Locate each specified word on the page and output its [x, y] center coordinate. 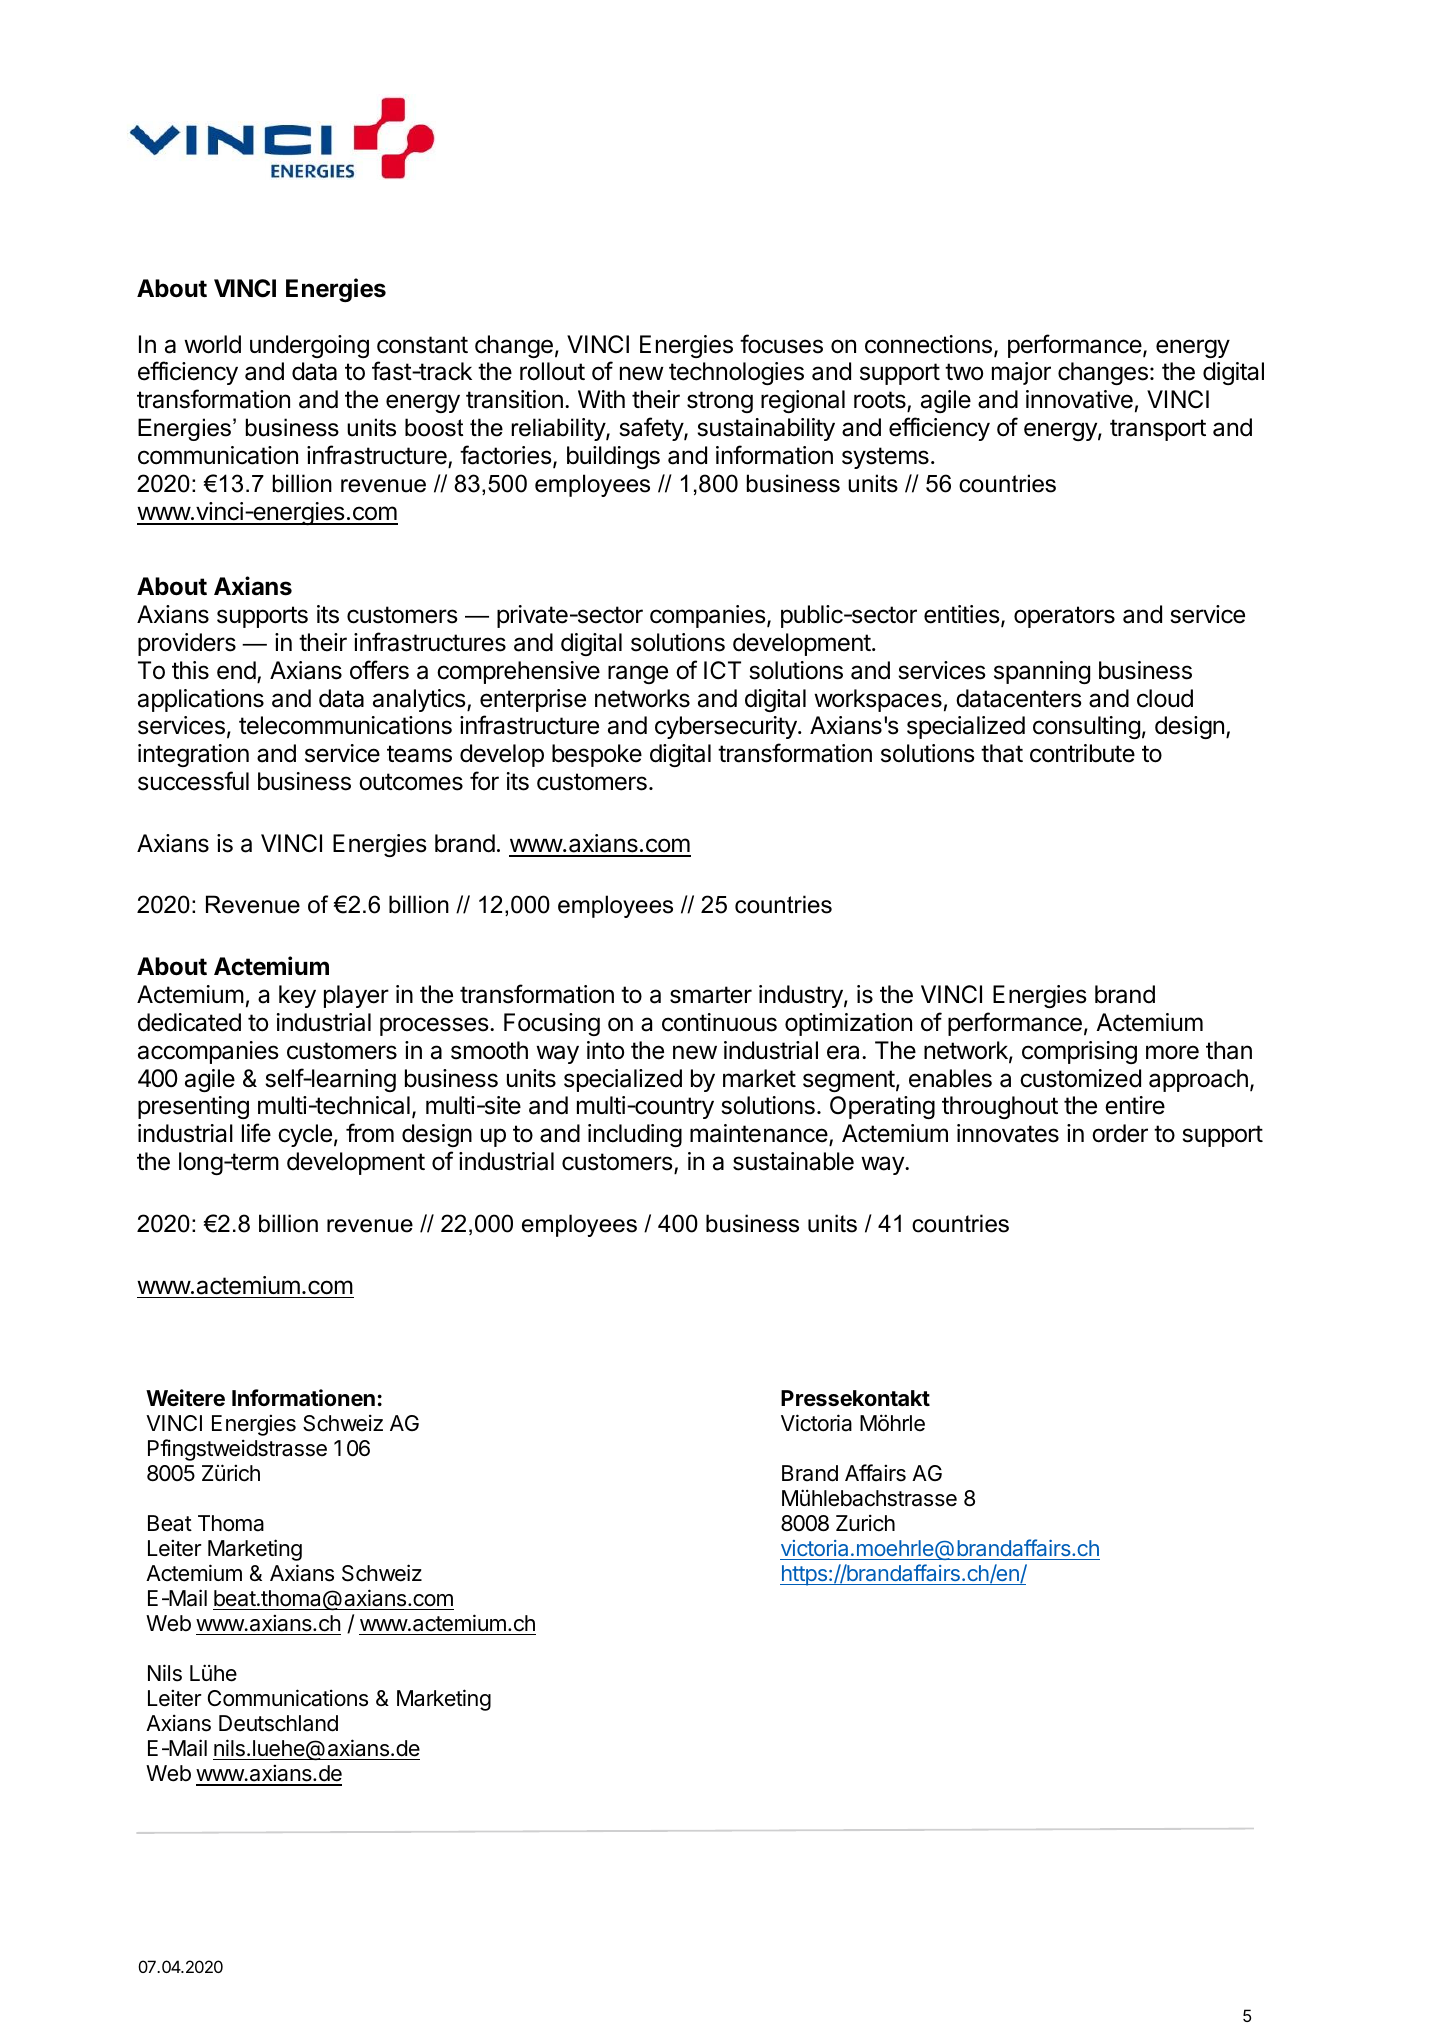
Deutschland [278, 1723]
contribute [1082, 753]
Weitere [185, 1398]
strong [720, 402]
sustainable [793, 1161]
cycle [305, 1135]
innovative [1079, 399]
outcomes [411, 782]
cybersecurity [727, 727]
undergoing [309, 346]
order [1120, 1133]
